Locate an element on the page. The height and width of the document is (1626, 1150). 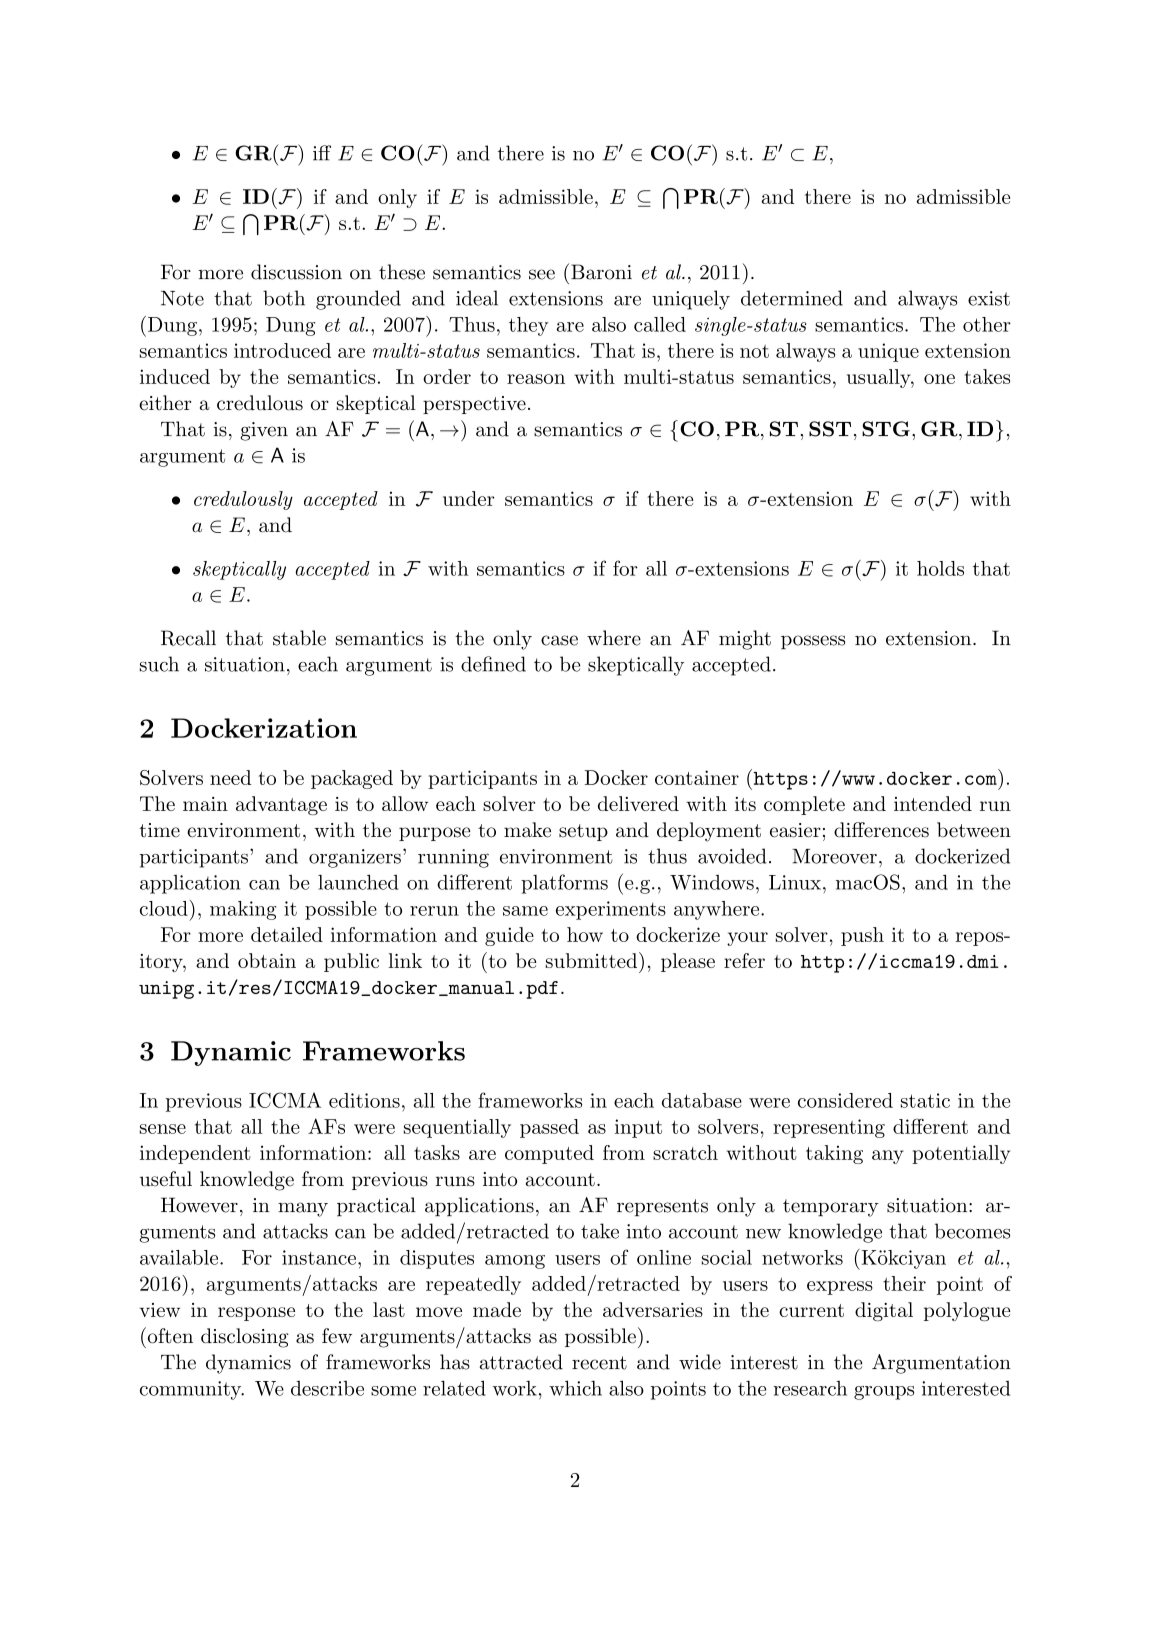
recent is located at coordinates (599, 1363).
